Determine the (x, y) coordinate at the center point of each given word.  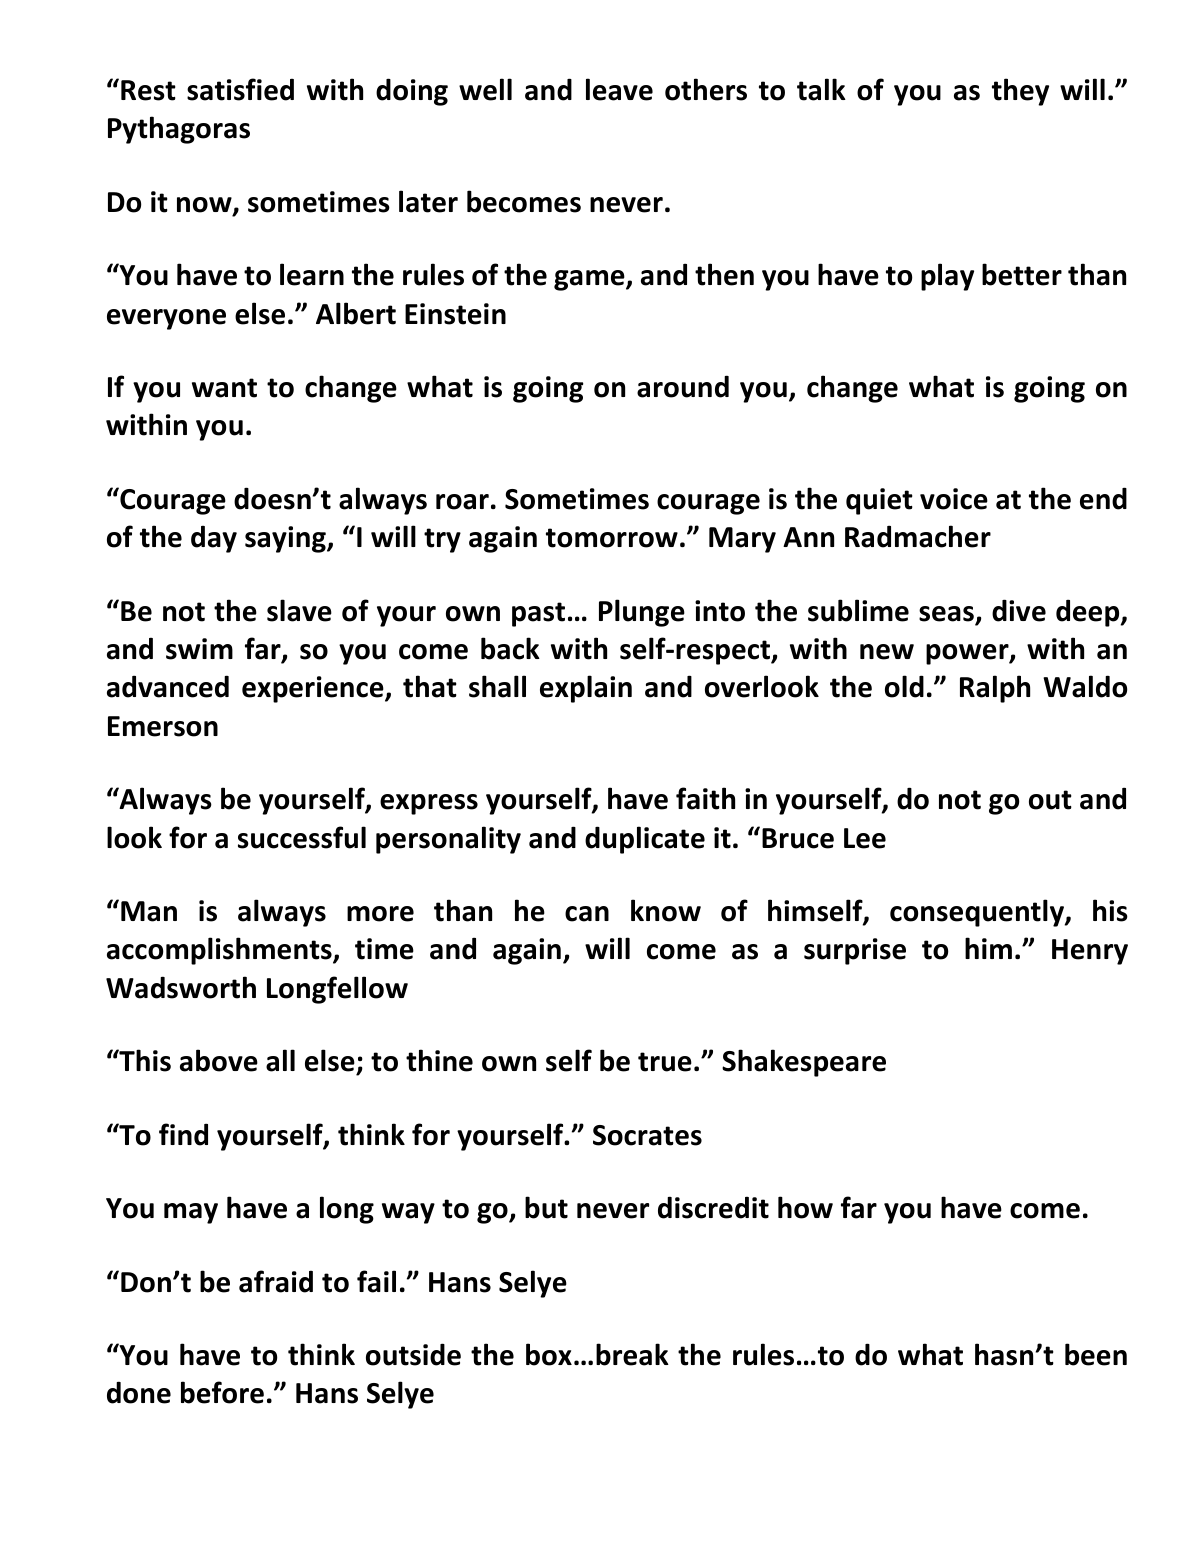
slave (299, 610)
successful (302, 837)
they (1020, 92)
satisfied (240, 89)
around (683, 386)
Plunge (642, 613)
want (224, 388)
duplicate (645, 840)
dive (1019, 610)
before (222, 1392)
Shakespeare (804, 1063)
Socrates (647, 1135)
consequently (978, 913)
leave (619, 89)
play (947, 277)
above (219, 1060)
